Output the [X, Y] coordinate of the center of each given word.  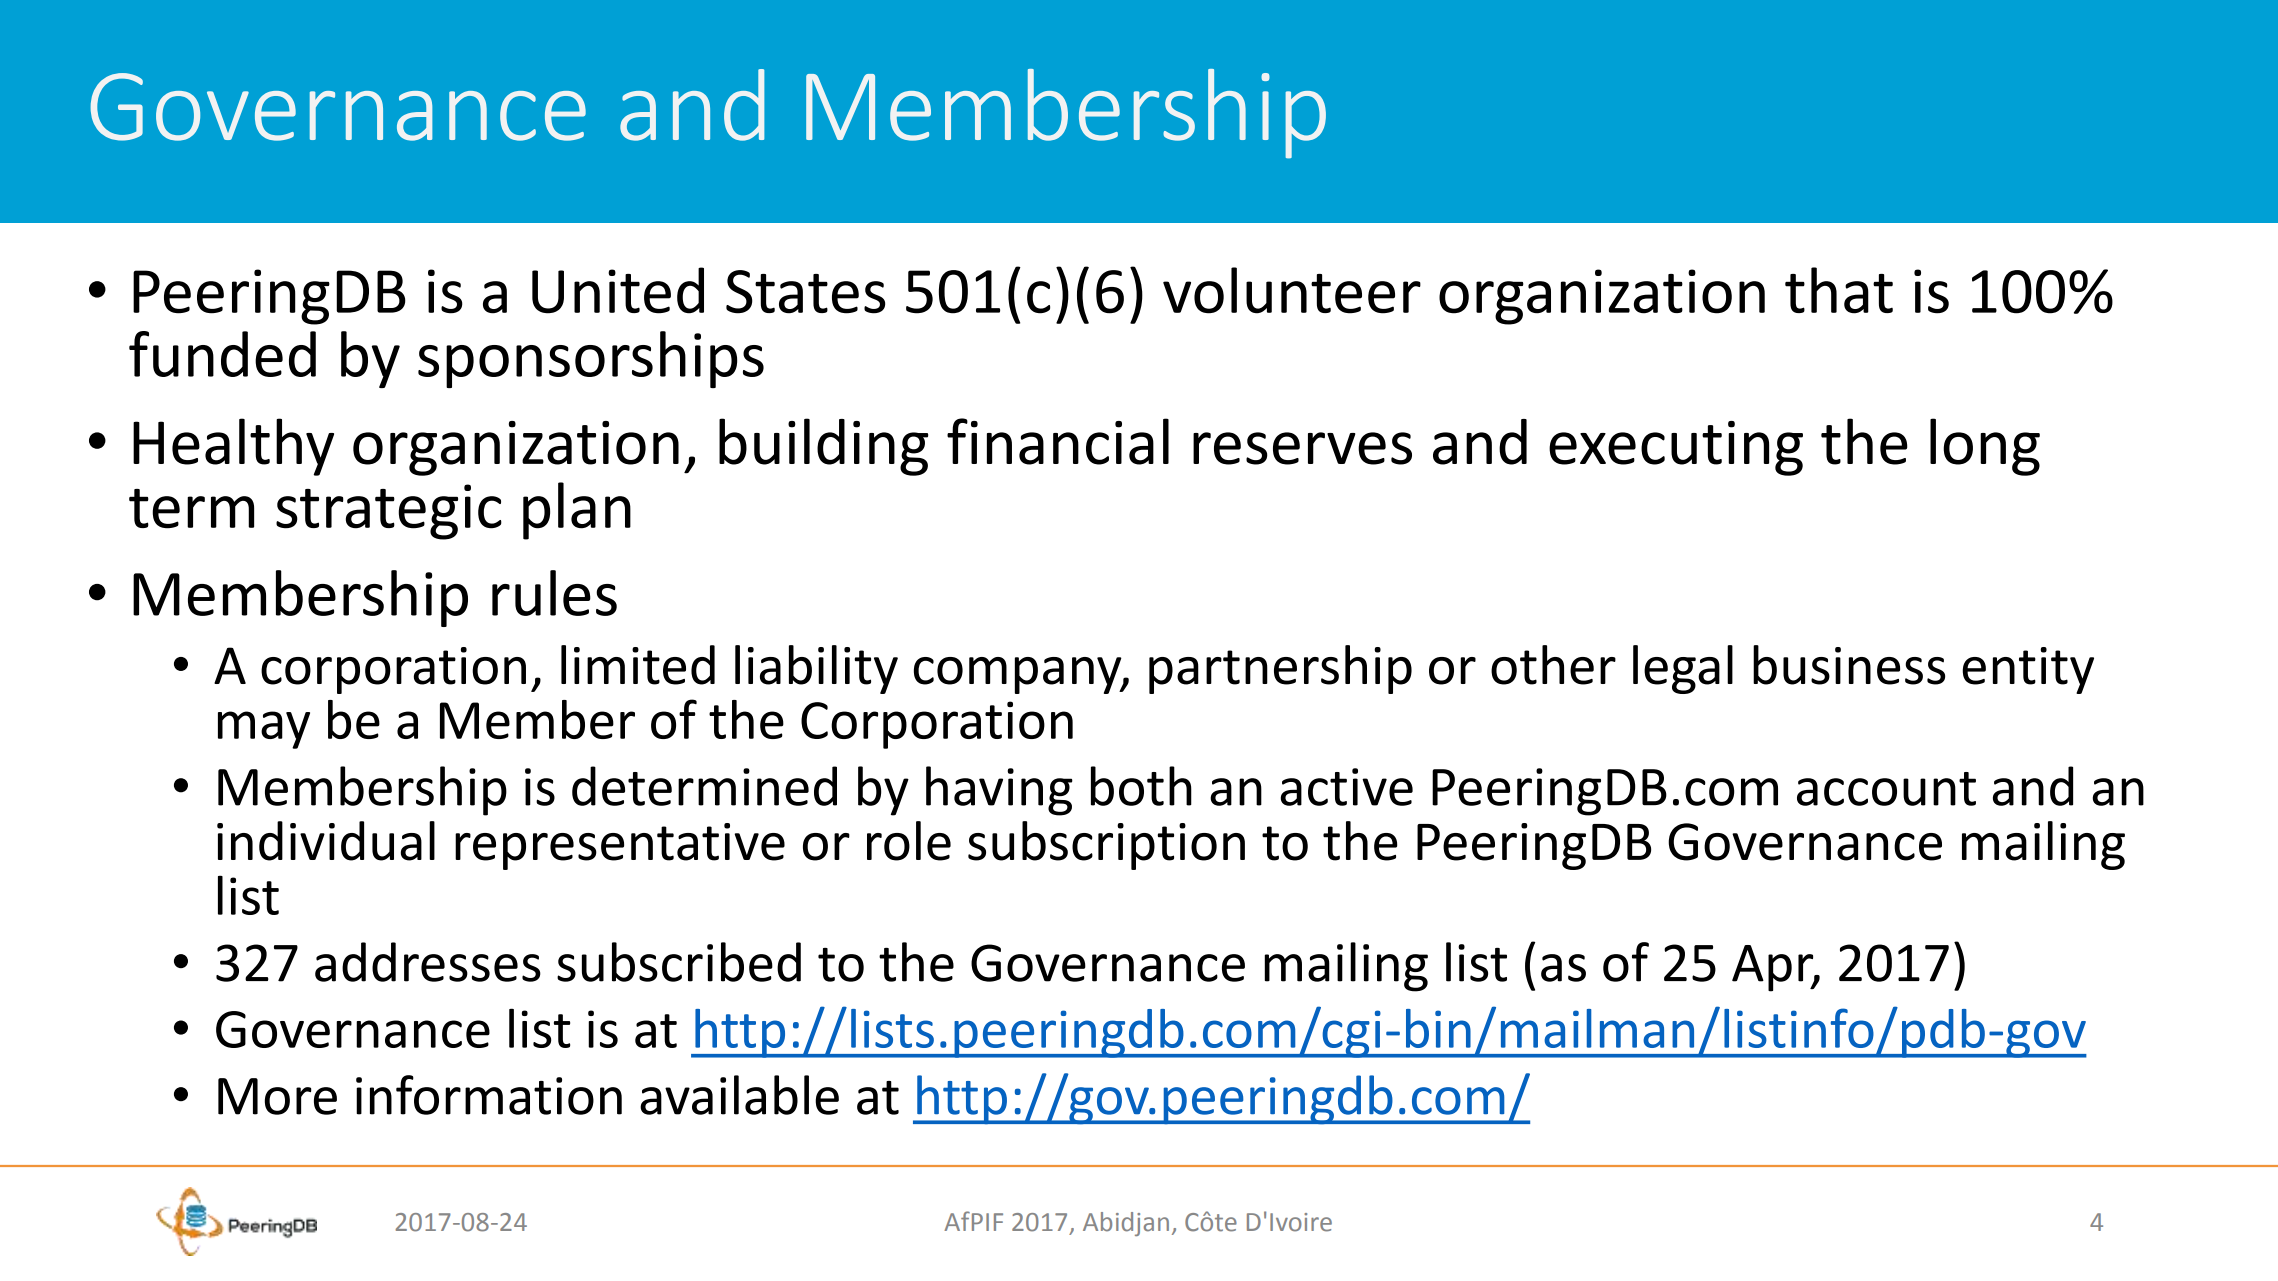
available [739, 1095]
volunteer [1292, 290]
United [618, 290]
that [1839, 290]
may [264, 730]
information [489, 1095]
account [1886, 789]
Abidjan [1126, 1224]
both [1141, 786]
